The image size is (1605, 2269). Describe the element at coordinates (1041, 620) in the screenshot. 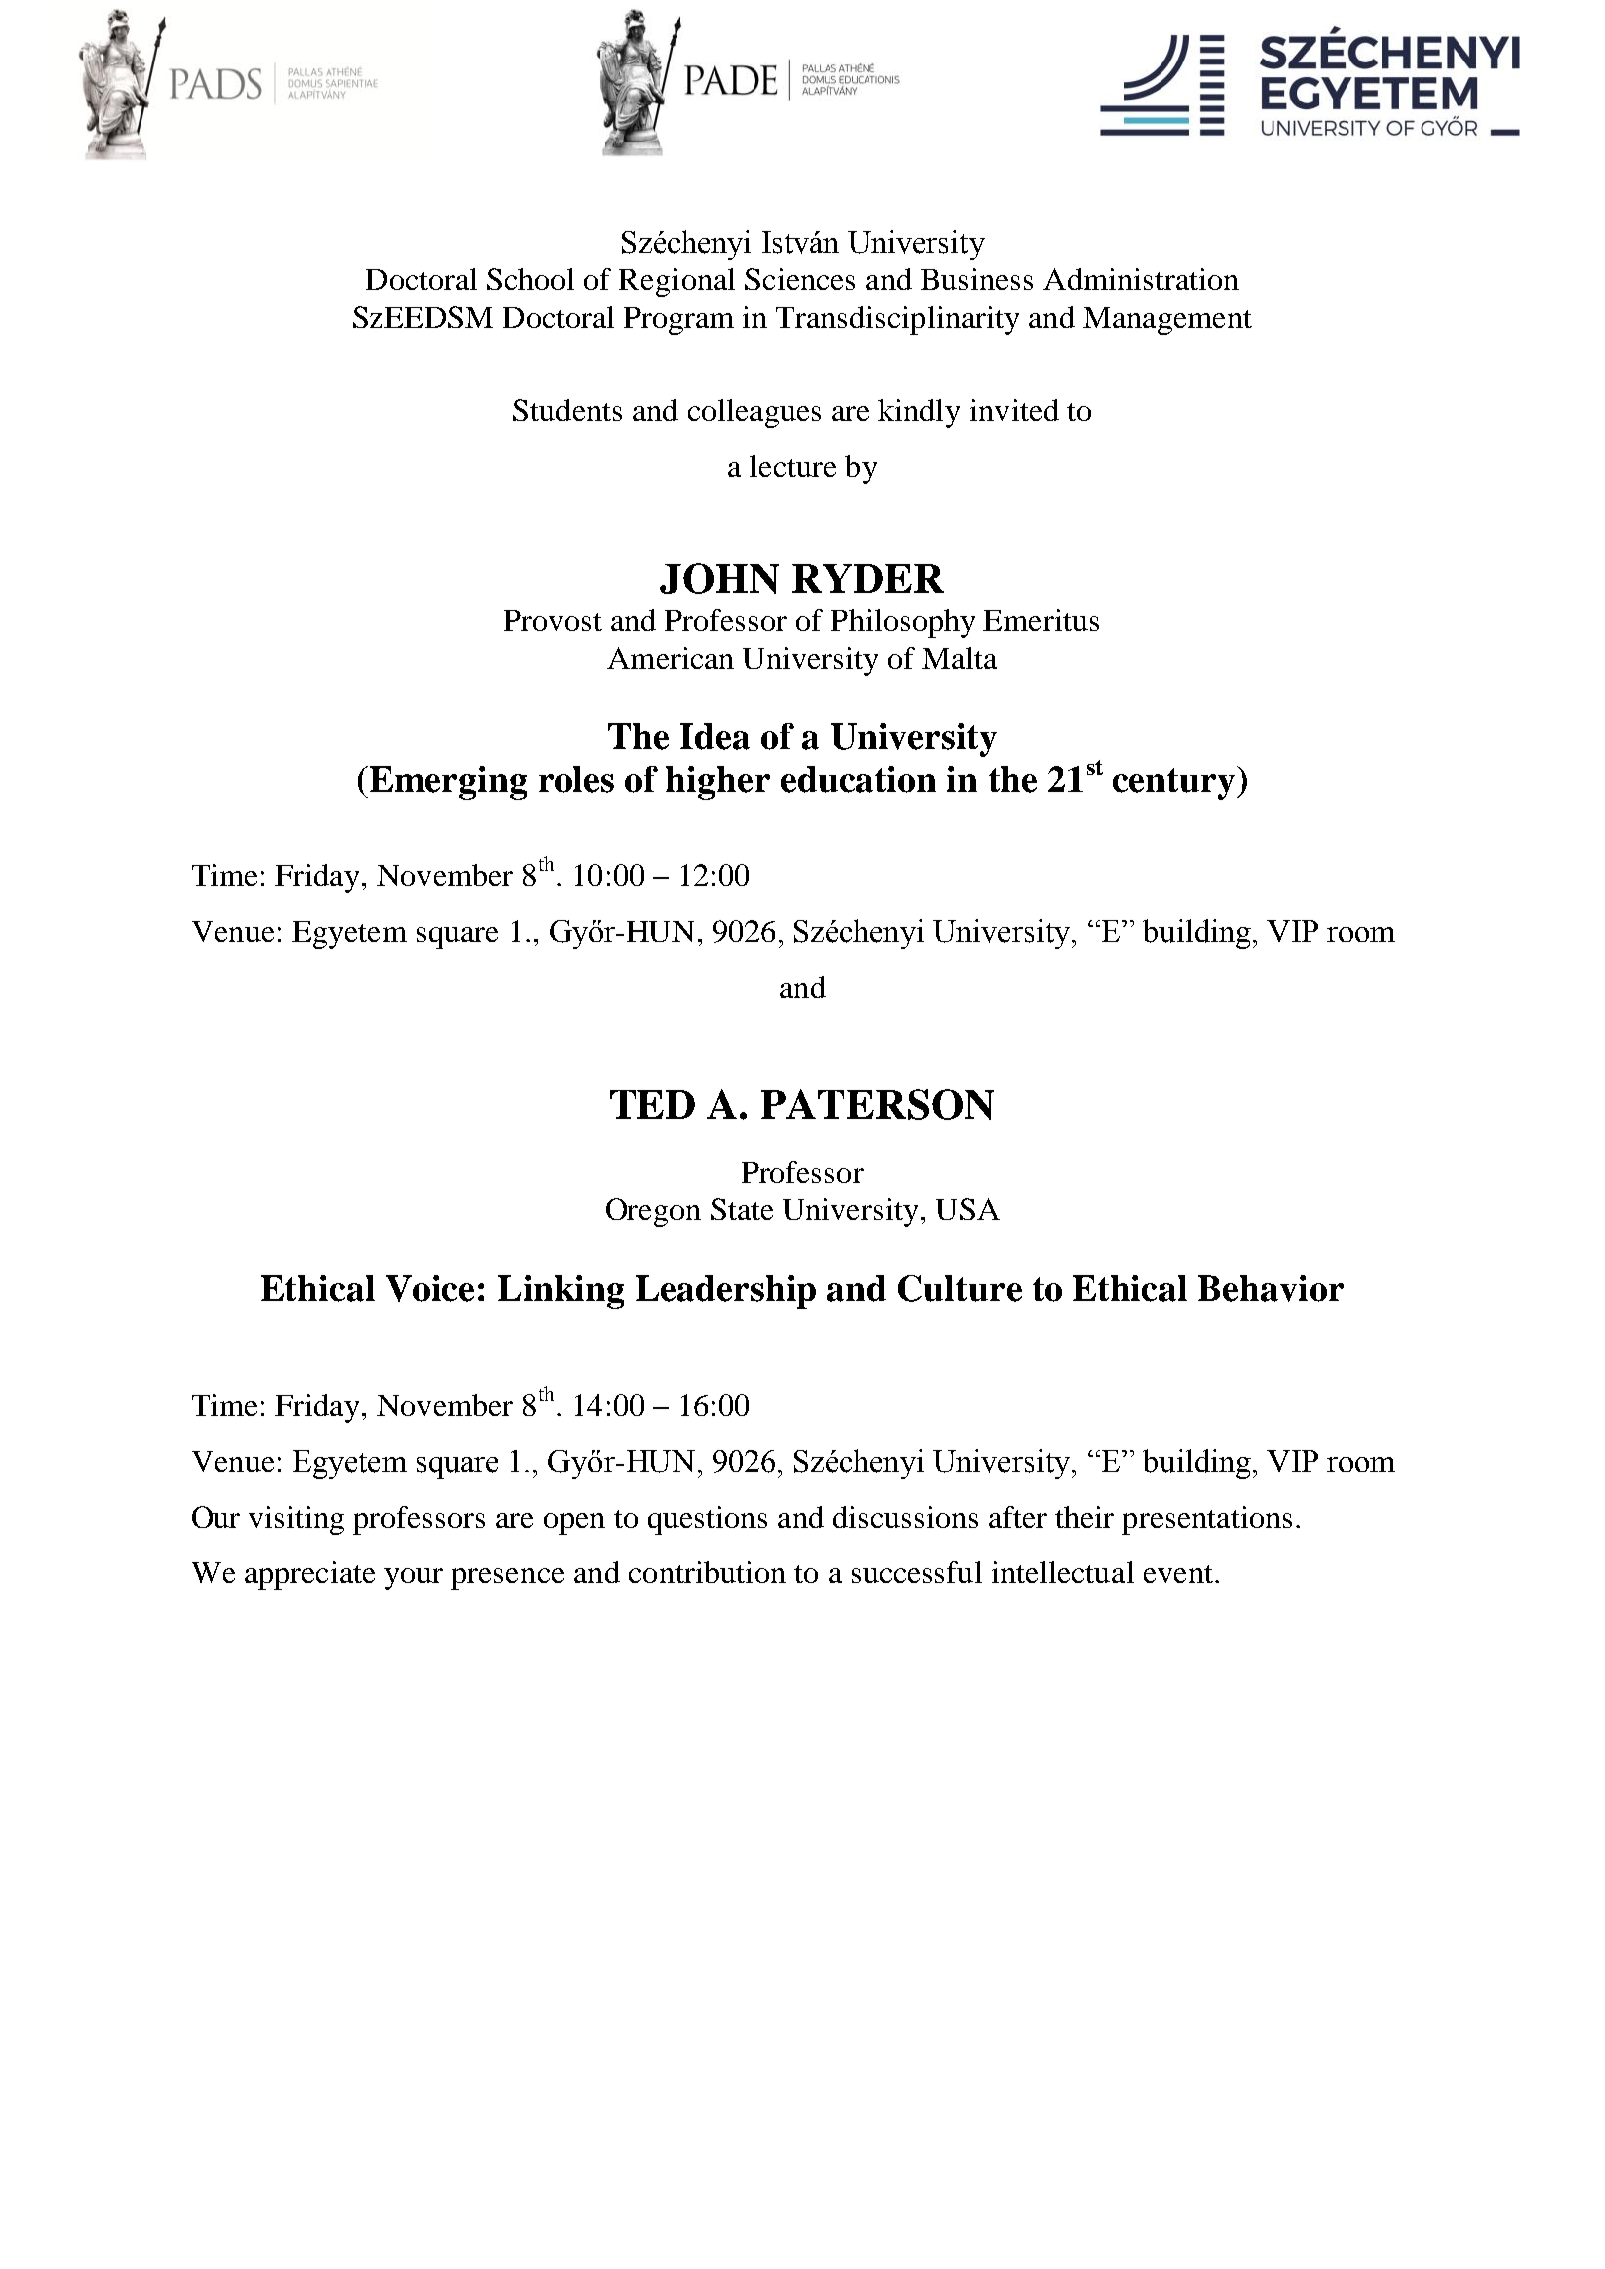

I see `Emeritus` at that location.
